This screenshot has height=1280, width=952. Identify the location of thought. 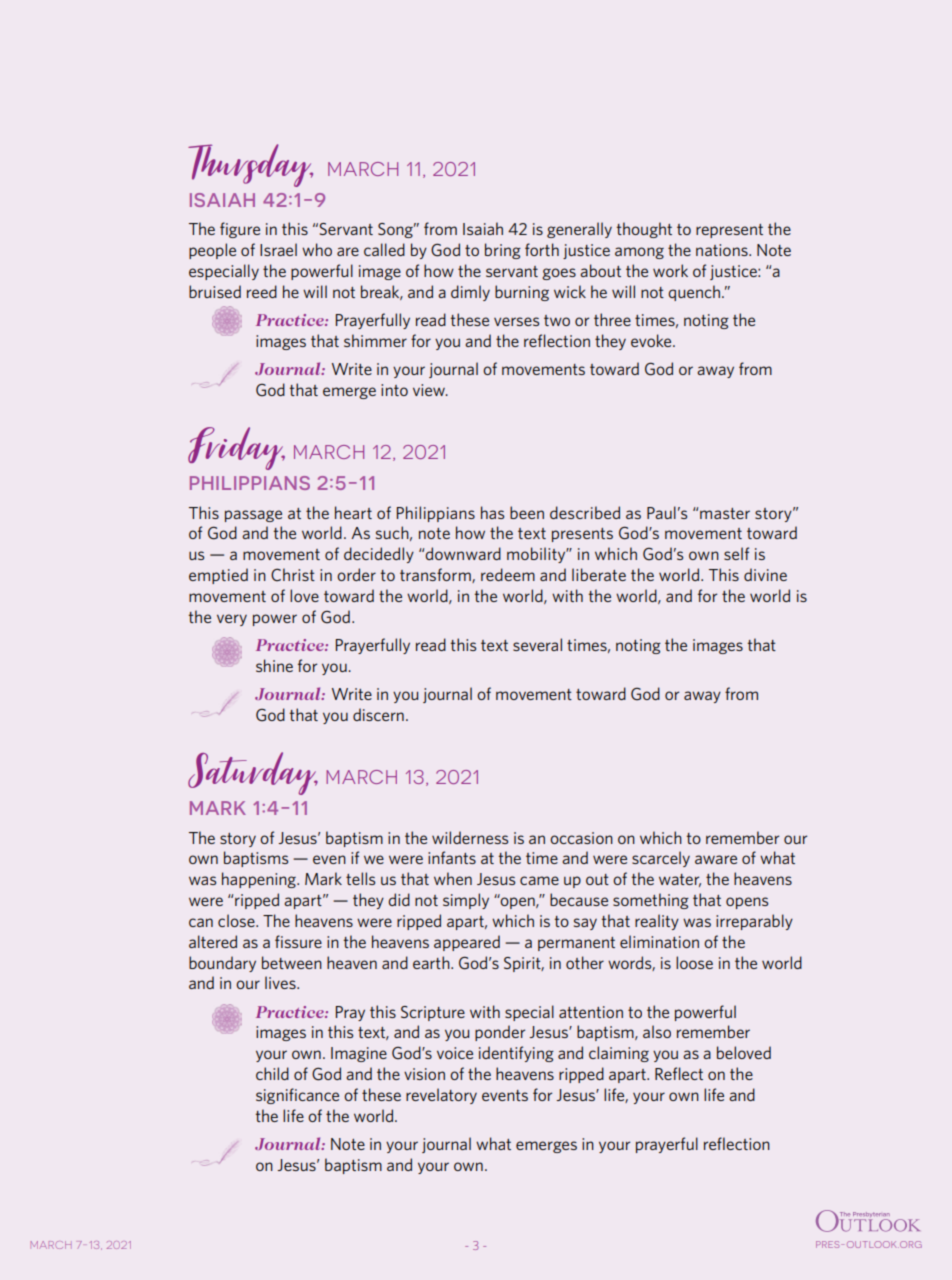
(644, 230).
